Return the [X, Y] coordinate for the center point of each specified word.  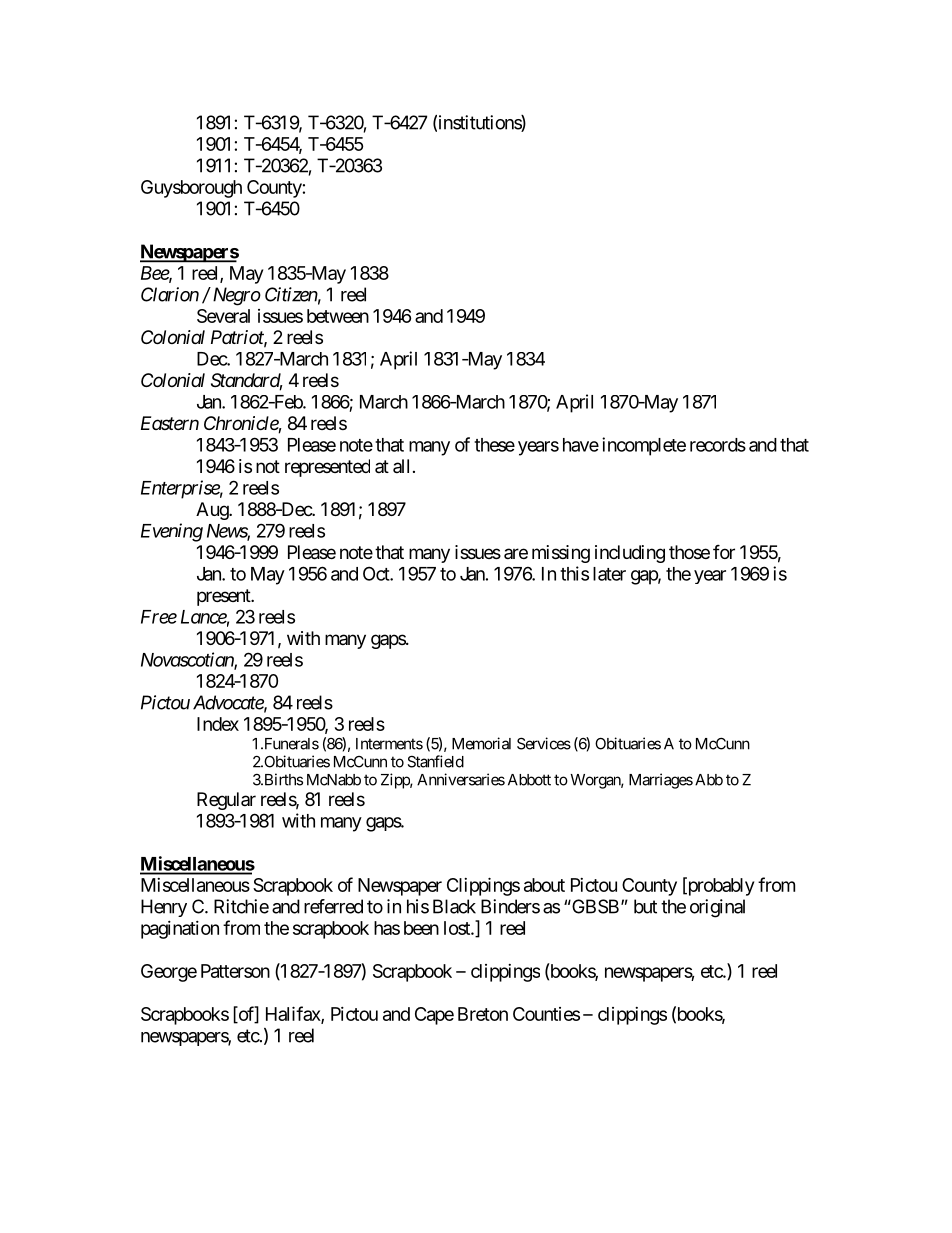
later [609, 574]
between [338, 316]
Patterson [235, 971]
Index [218, 724]
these [494, 445]
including [630, 554]
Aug [213, 511]
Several [223, 316]
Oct [377, 573]
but [645, 906]
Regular [226, 801]
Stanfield [436, 761]
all [401, 466]
